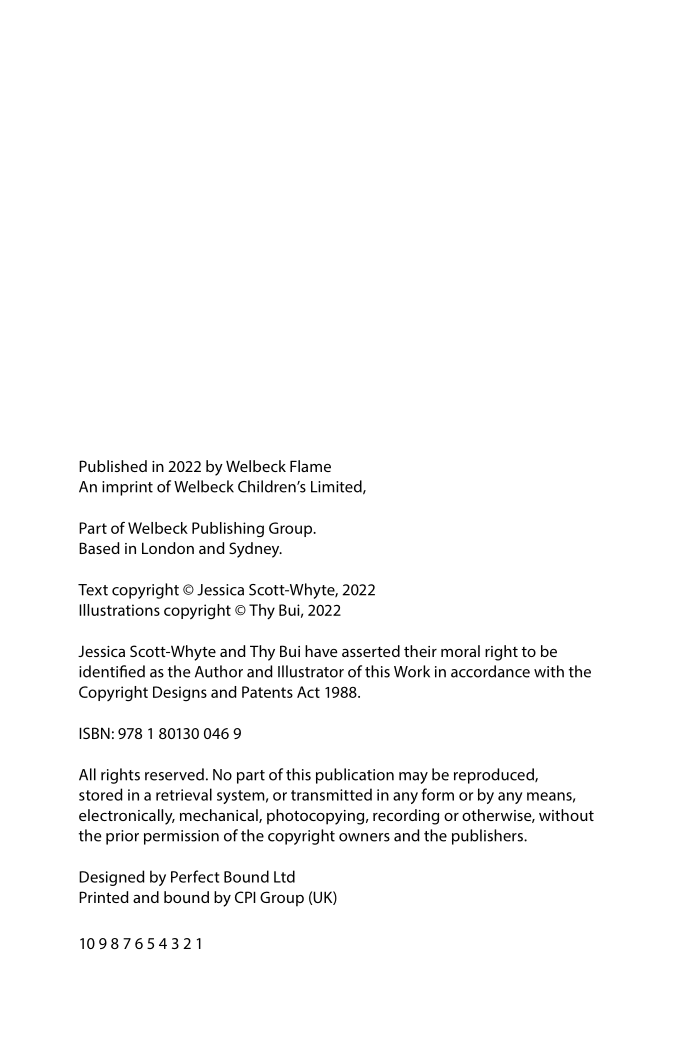 The image size is (676, 1038). Describe the element at coordinates (420, 651) in the screenshot. I see `their` at that location.
